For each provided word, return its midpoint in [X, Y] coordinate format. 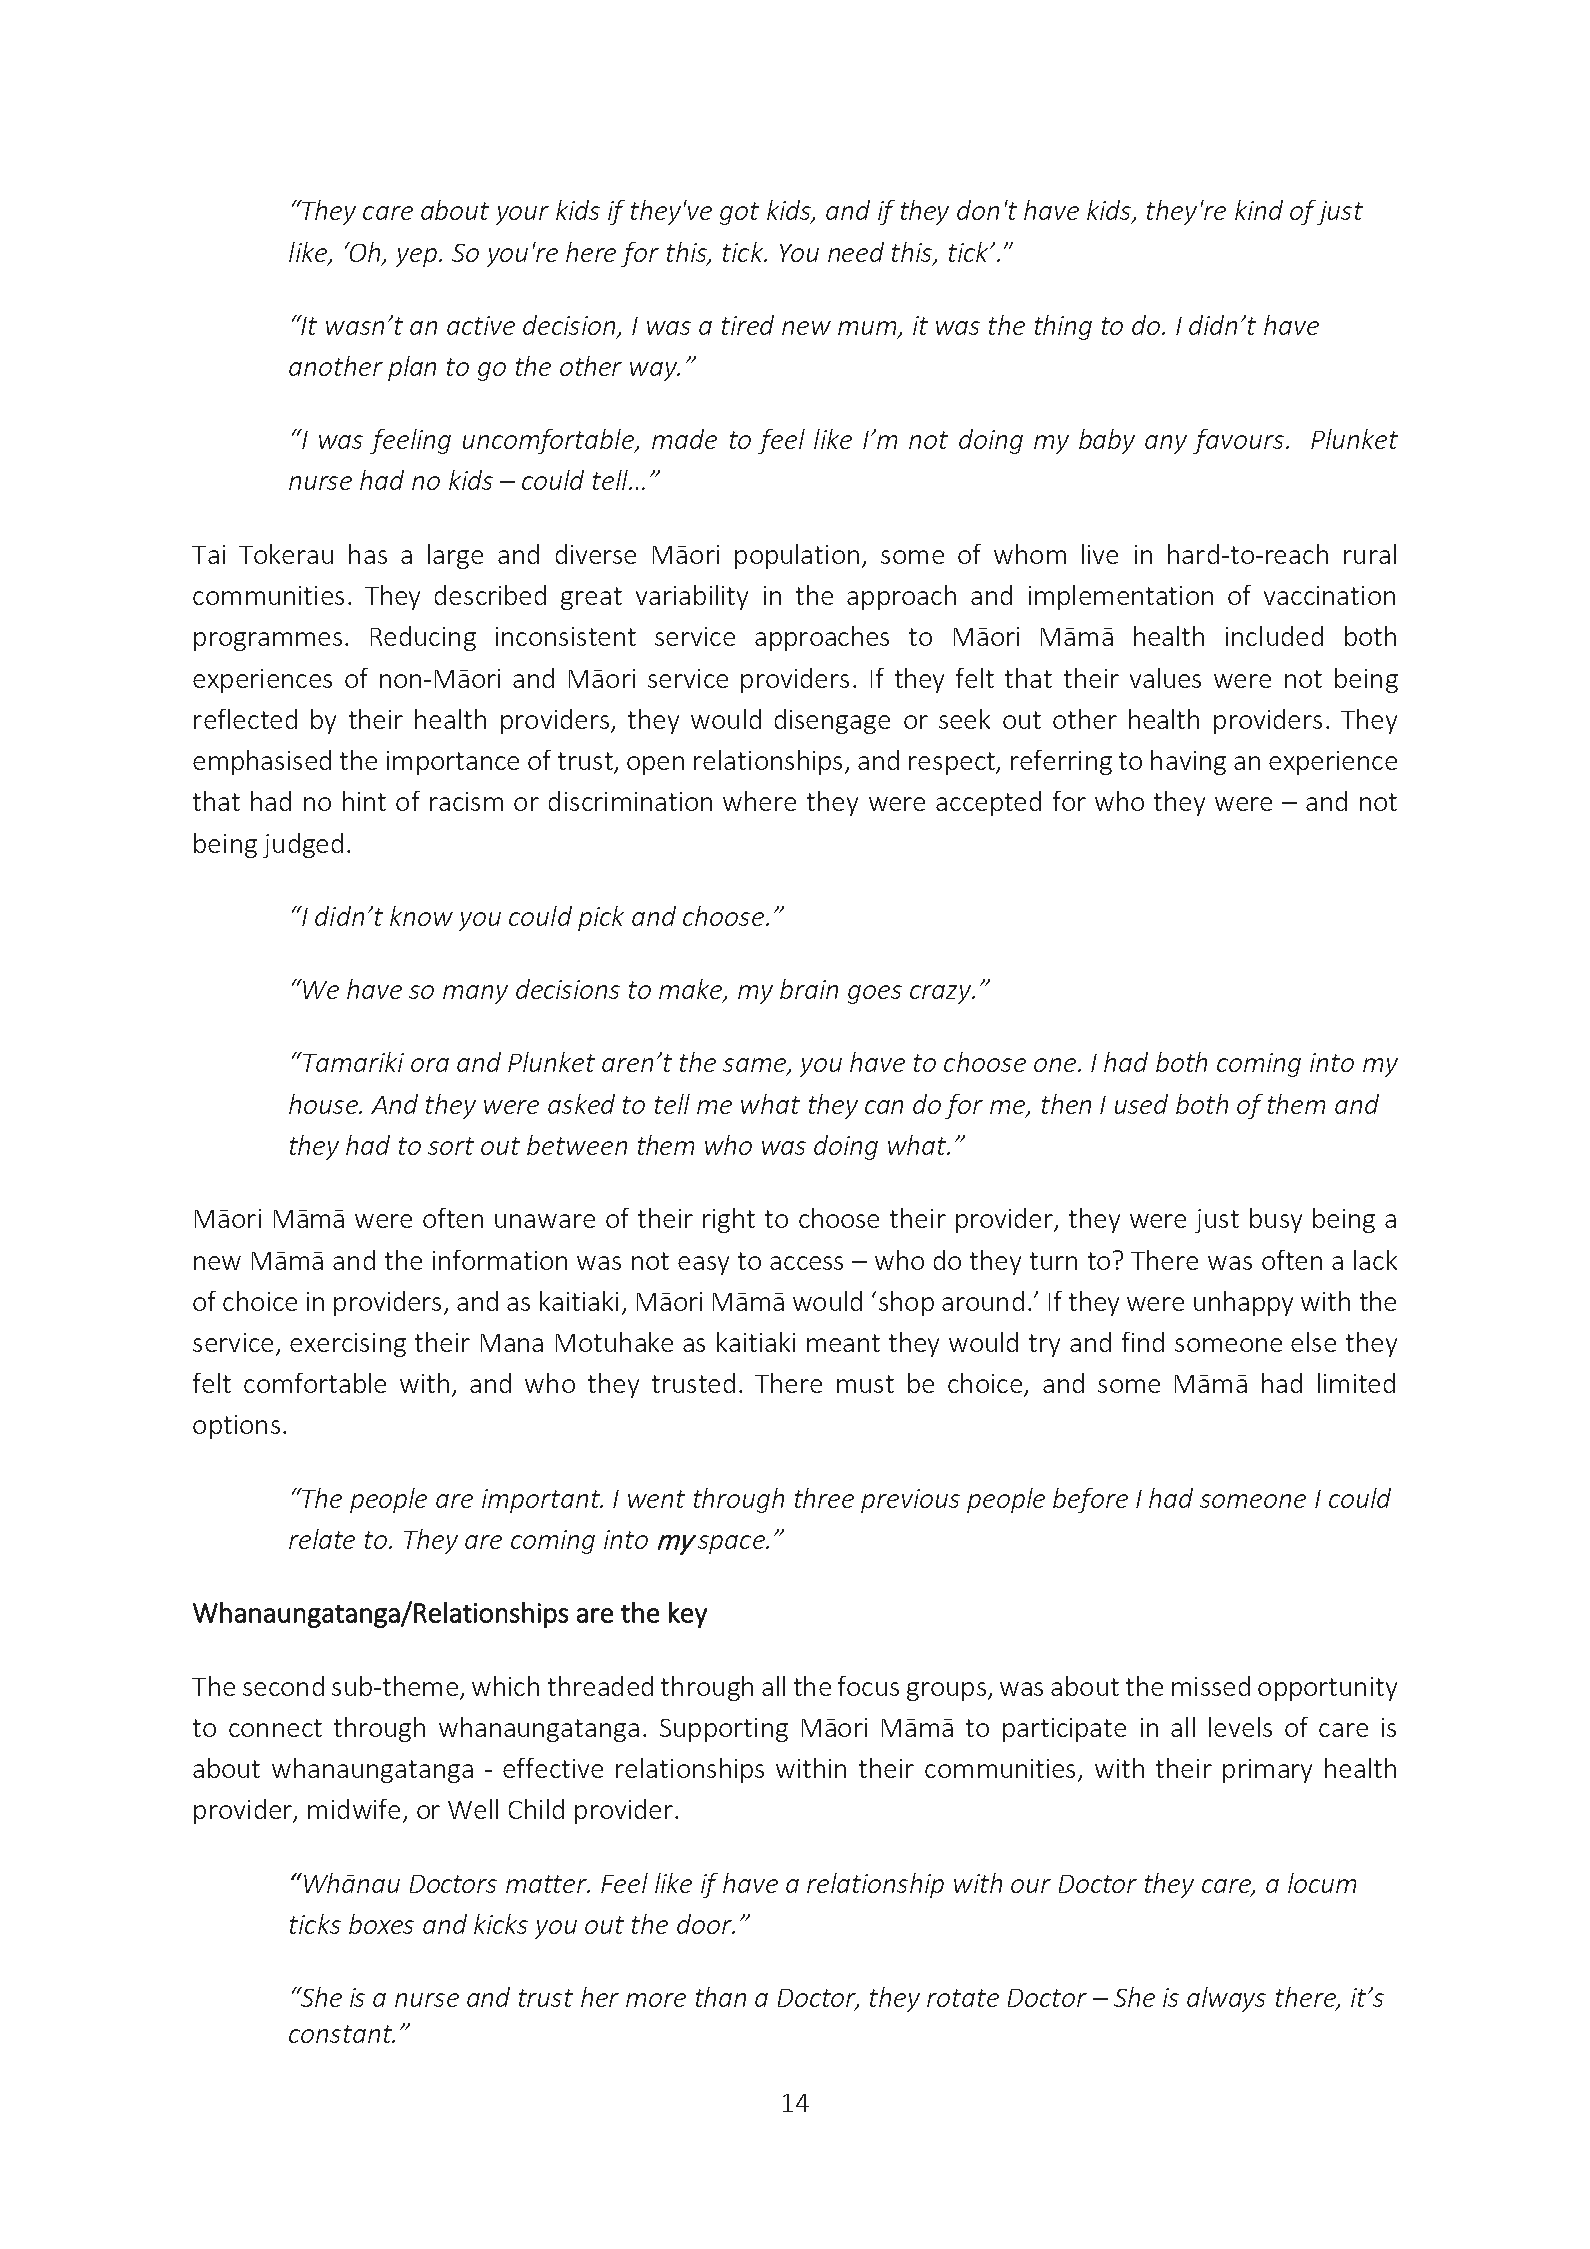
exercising [348, 1345]
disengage [832, 721]
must [865, 1384]
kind [1259, 210]
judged [303, 845]
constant [341, 2034]
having [1188, 762]
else [1313, 1342]
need [856, 252]
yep [418, 257]
